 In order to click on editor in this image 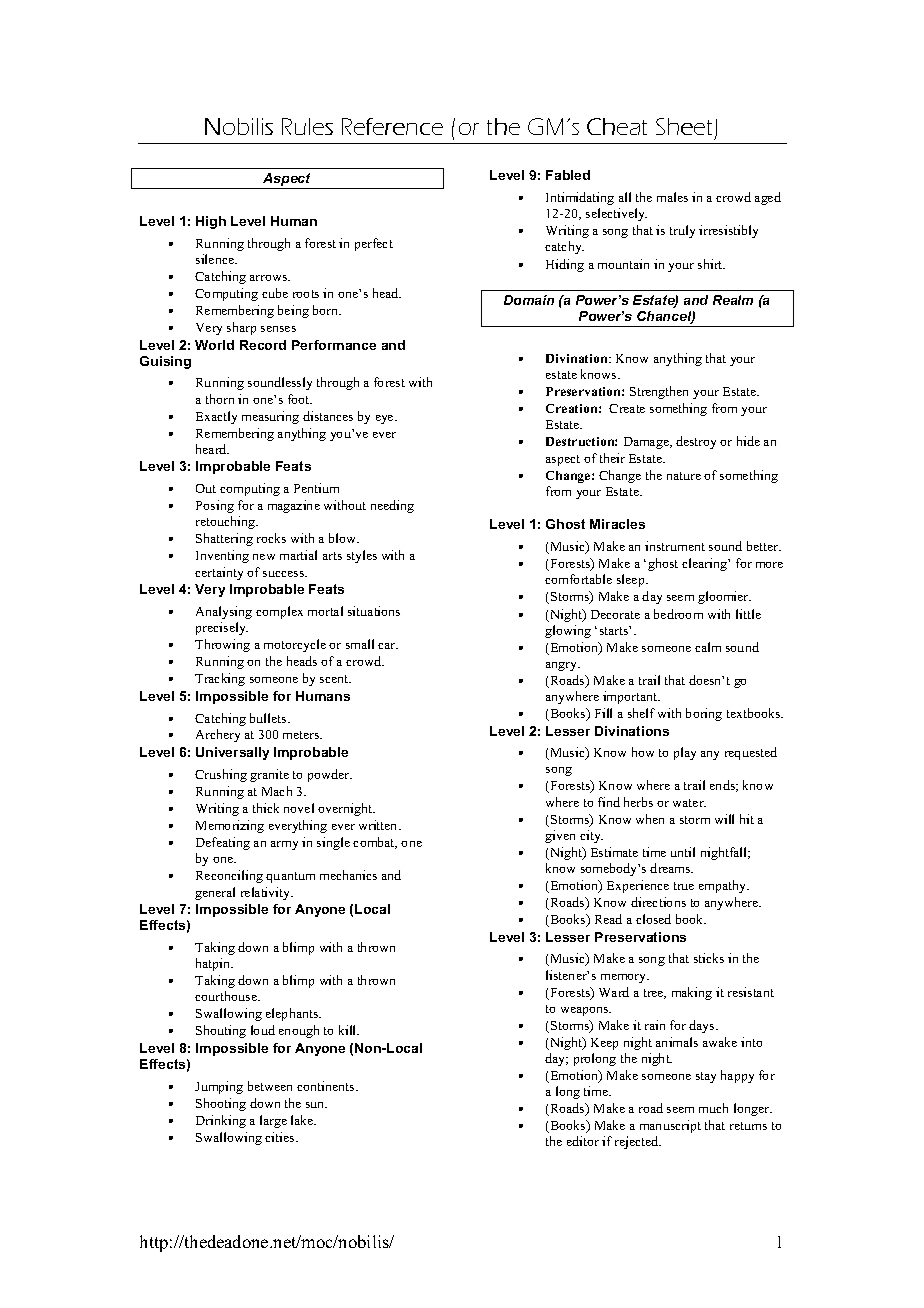, I will do `click(583, 1141)`.
